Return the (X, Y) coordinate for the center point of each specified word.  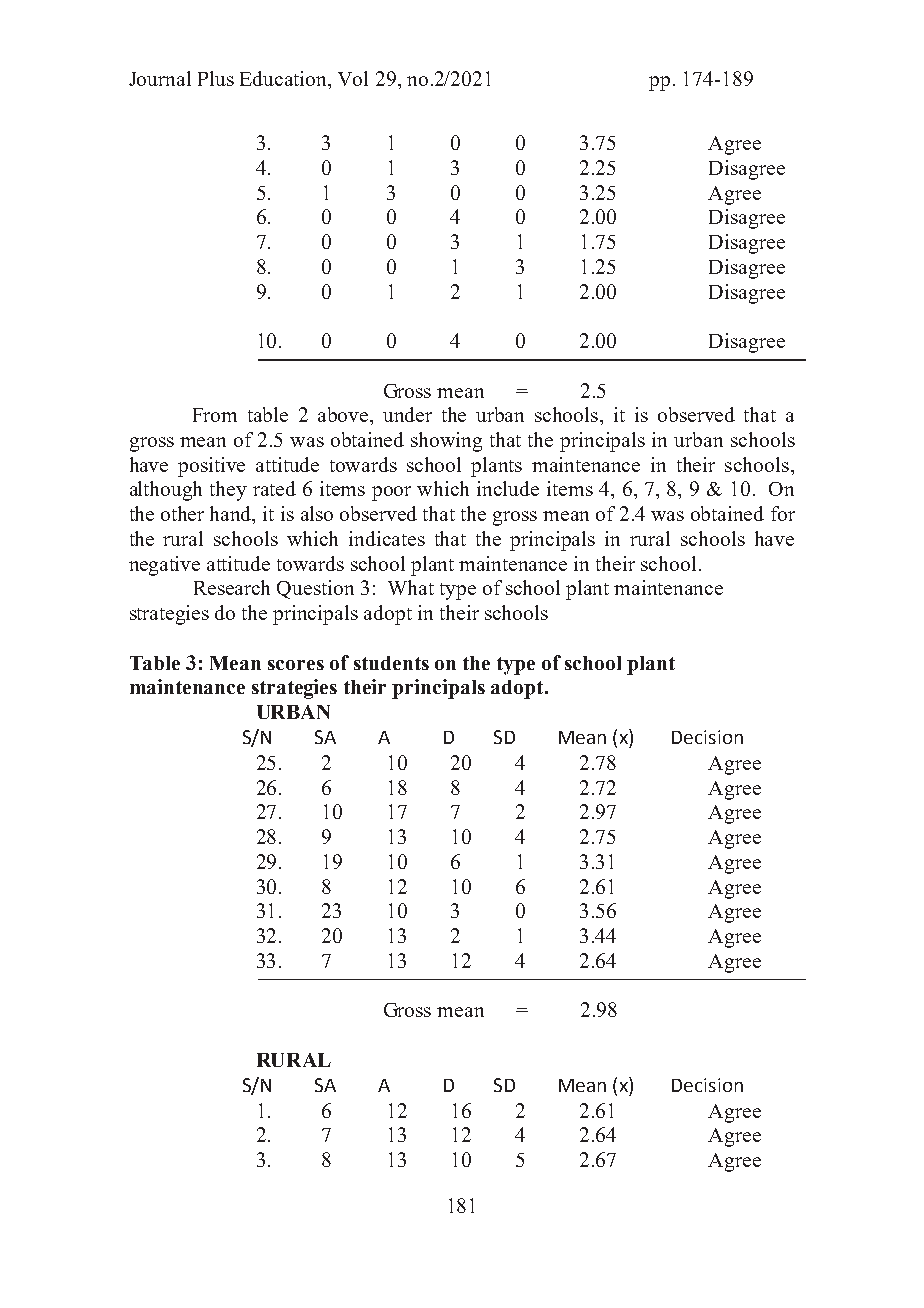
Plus (216, 78)
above (344, 414)
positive (211, 467)
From (215, 415)
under (407, 414)
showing (446, 442)
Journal (160, 78)
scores (296, 665)
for (783, 513)
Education (285, 80)
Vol (353, 78)
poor (391, 493)
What (411, 587)
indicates (387, 538)
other (182, 513)
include (508, 488)
